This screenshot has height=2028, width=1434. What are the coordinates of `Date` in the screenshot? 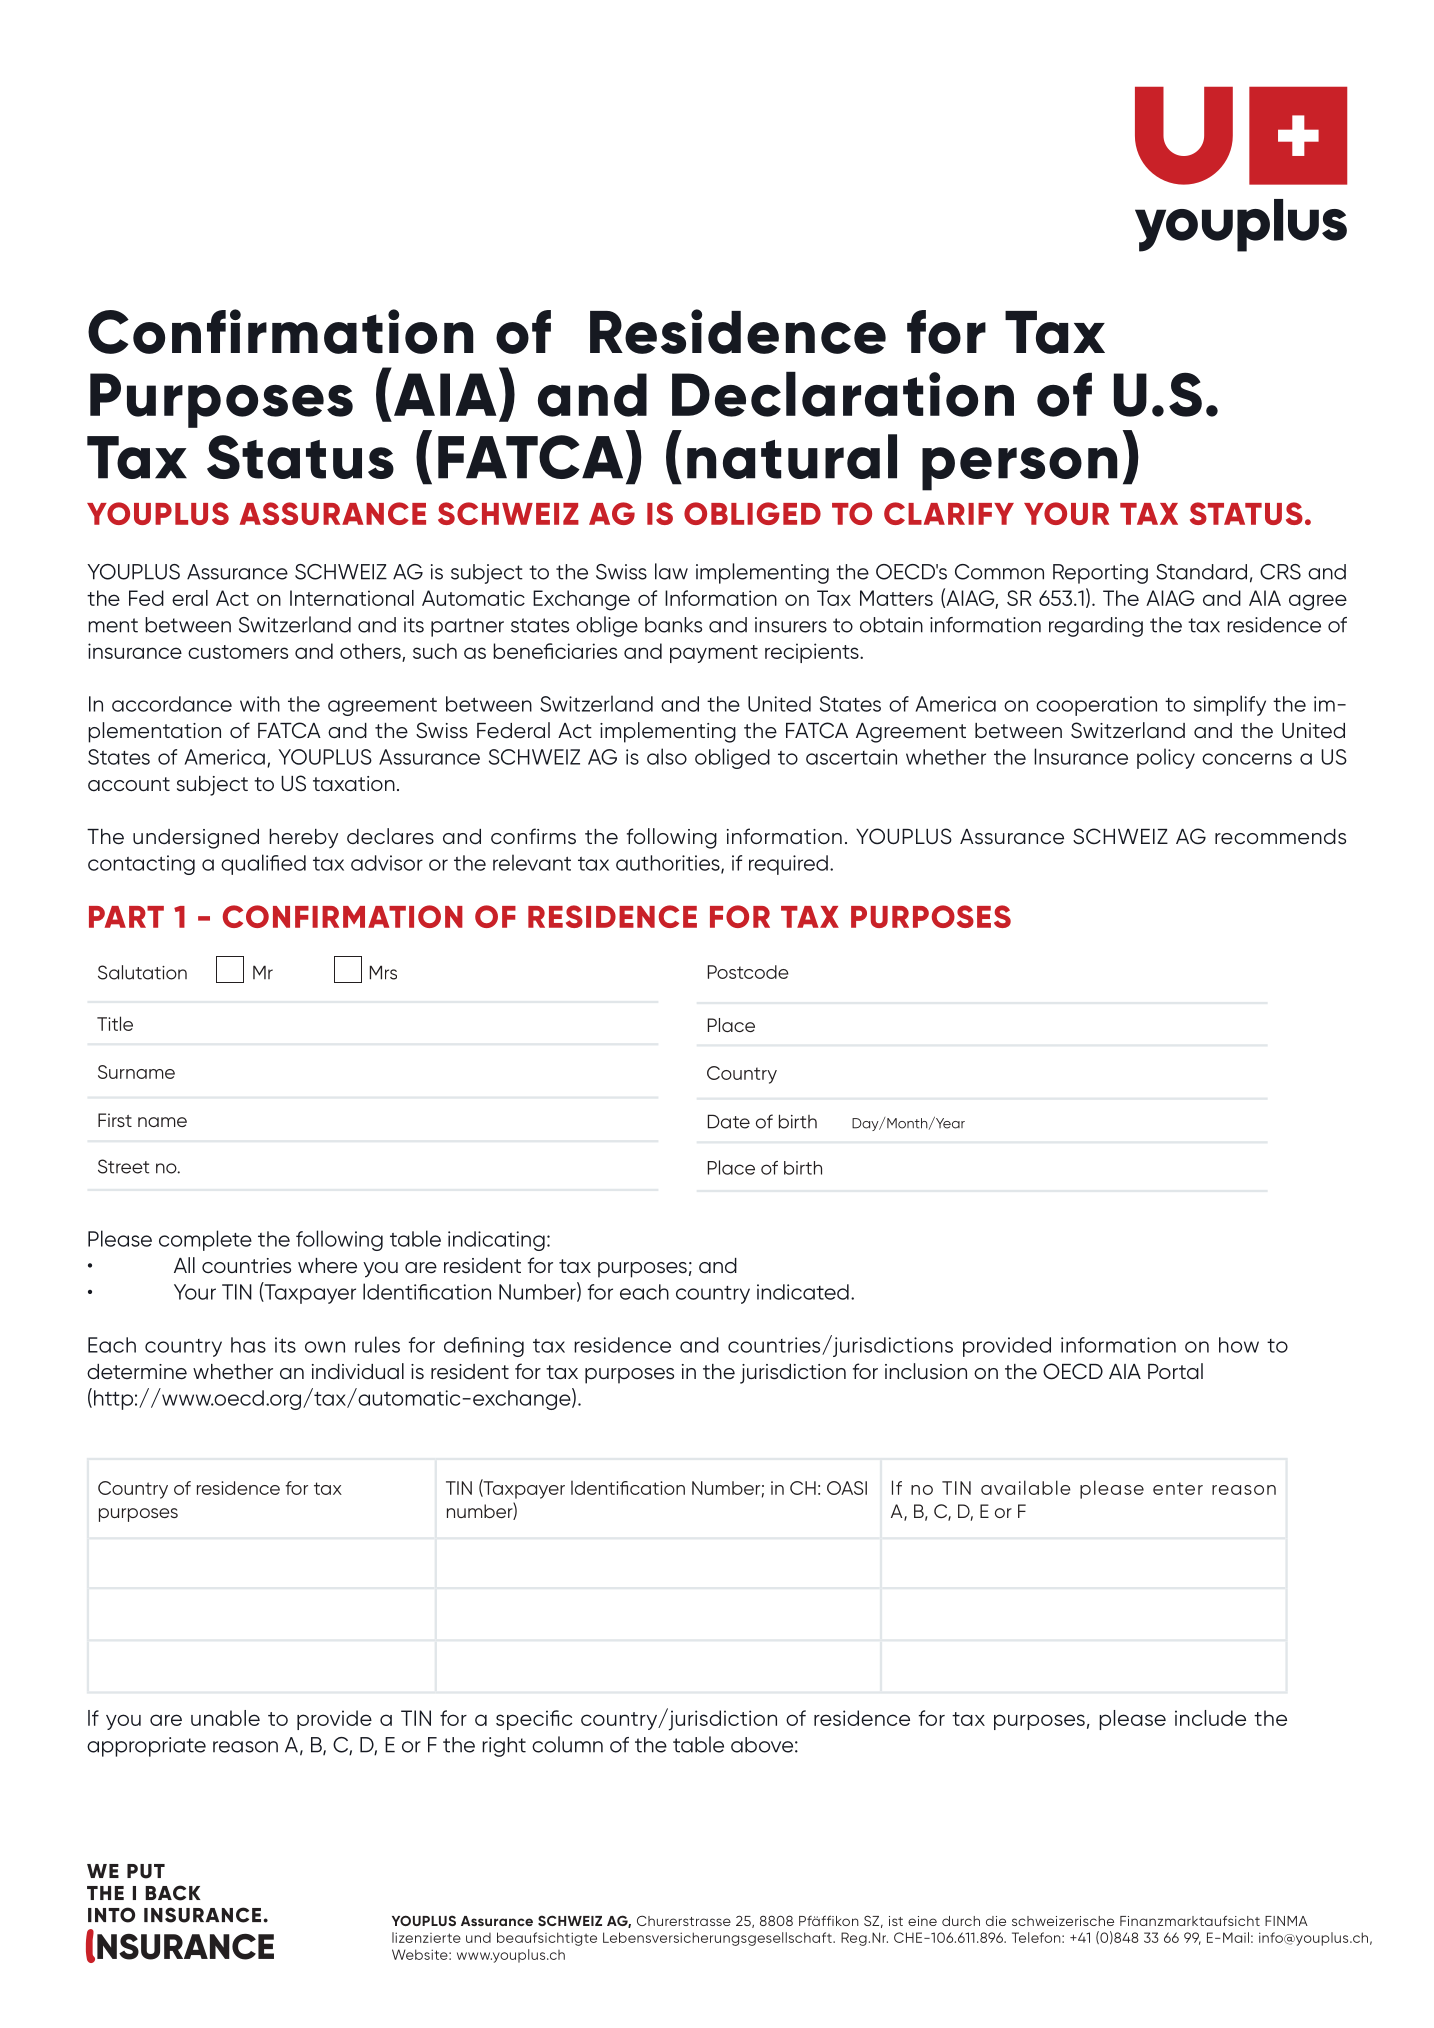 It's located at (729, 1121).
